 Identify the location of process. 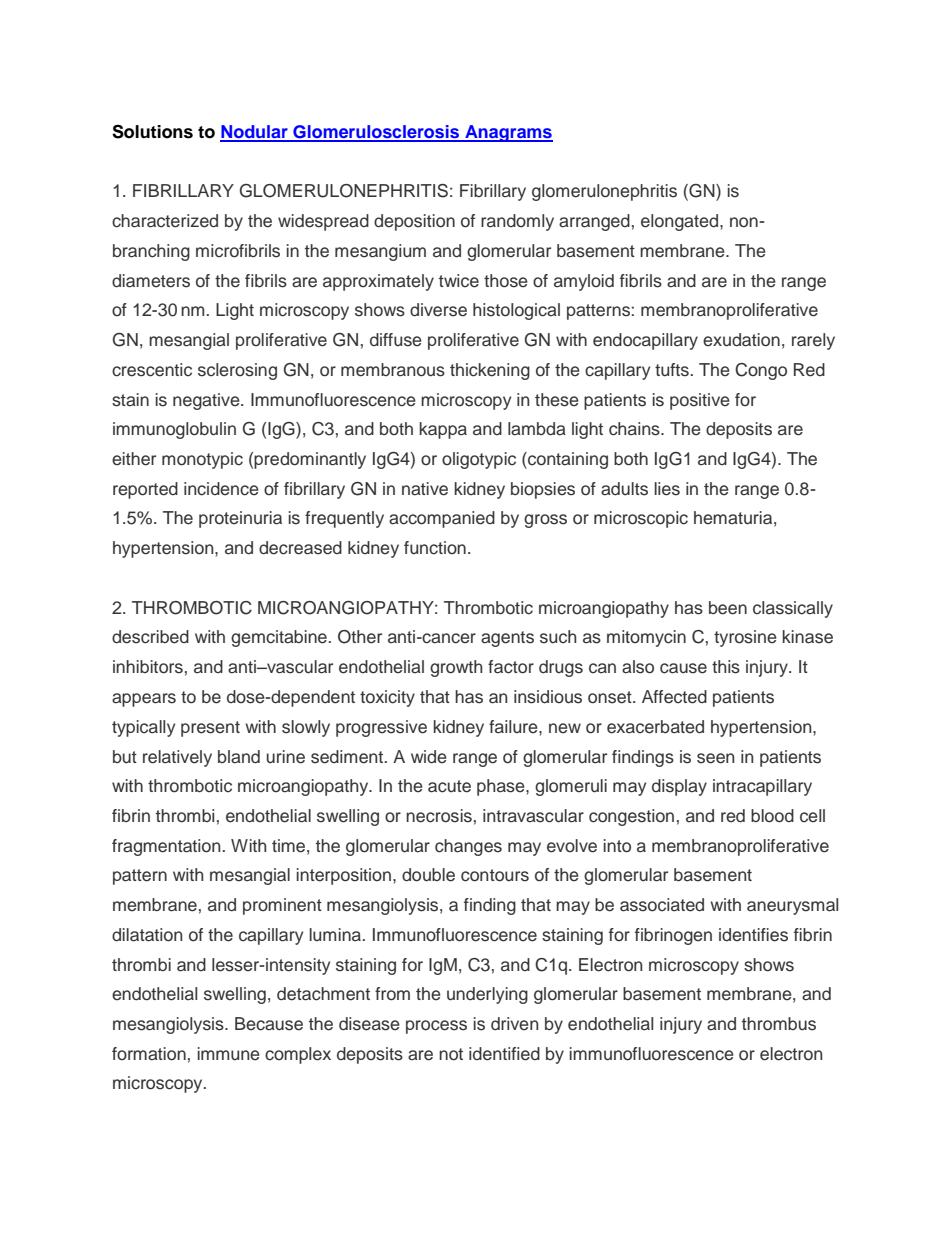
(436, 1027).
